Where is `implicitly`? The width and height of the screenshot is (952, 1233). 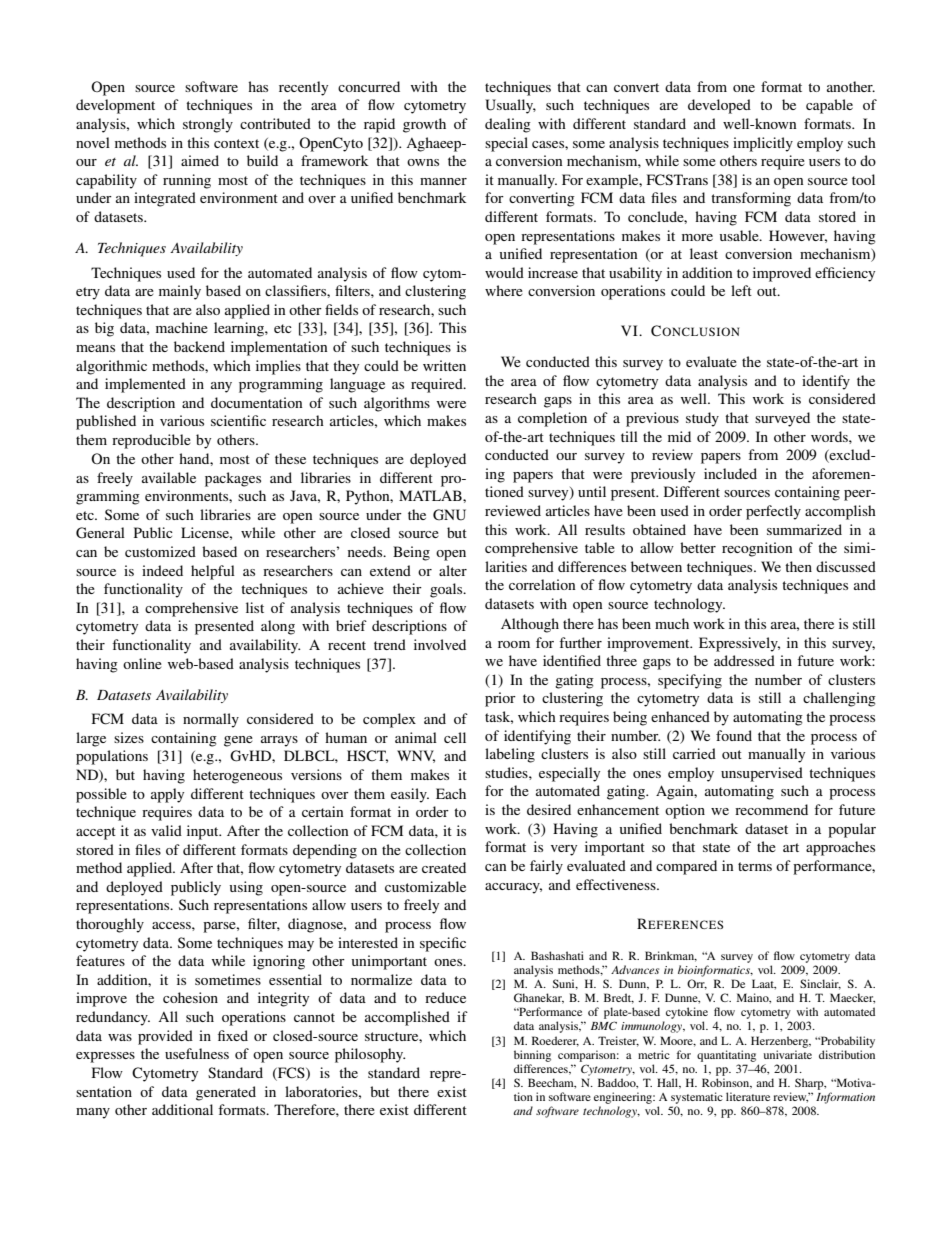 implicitly is located at coordinates (763, 144).
